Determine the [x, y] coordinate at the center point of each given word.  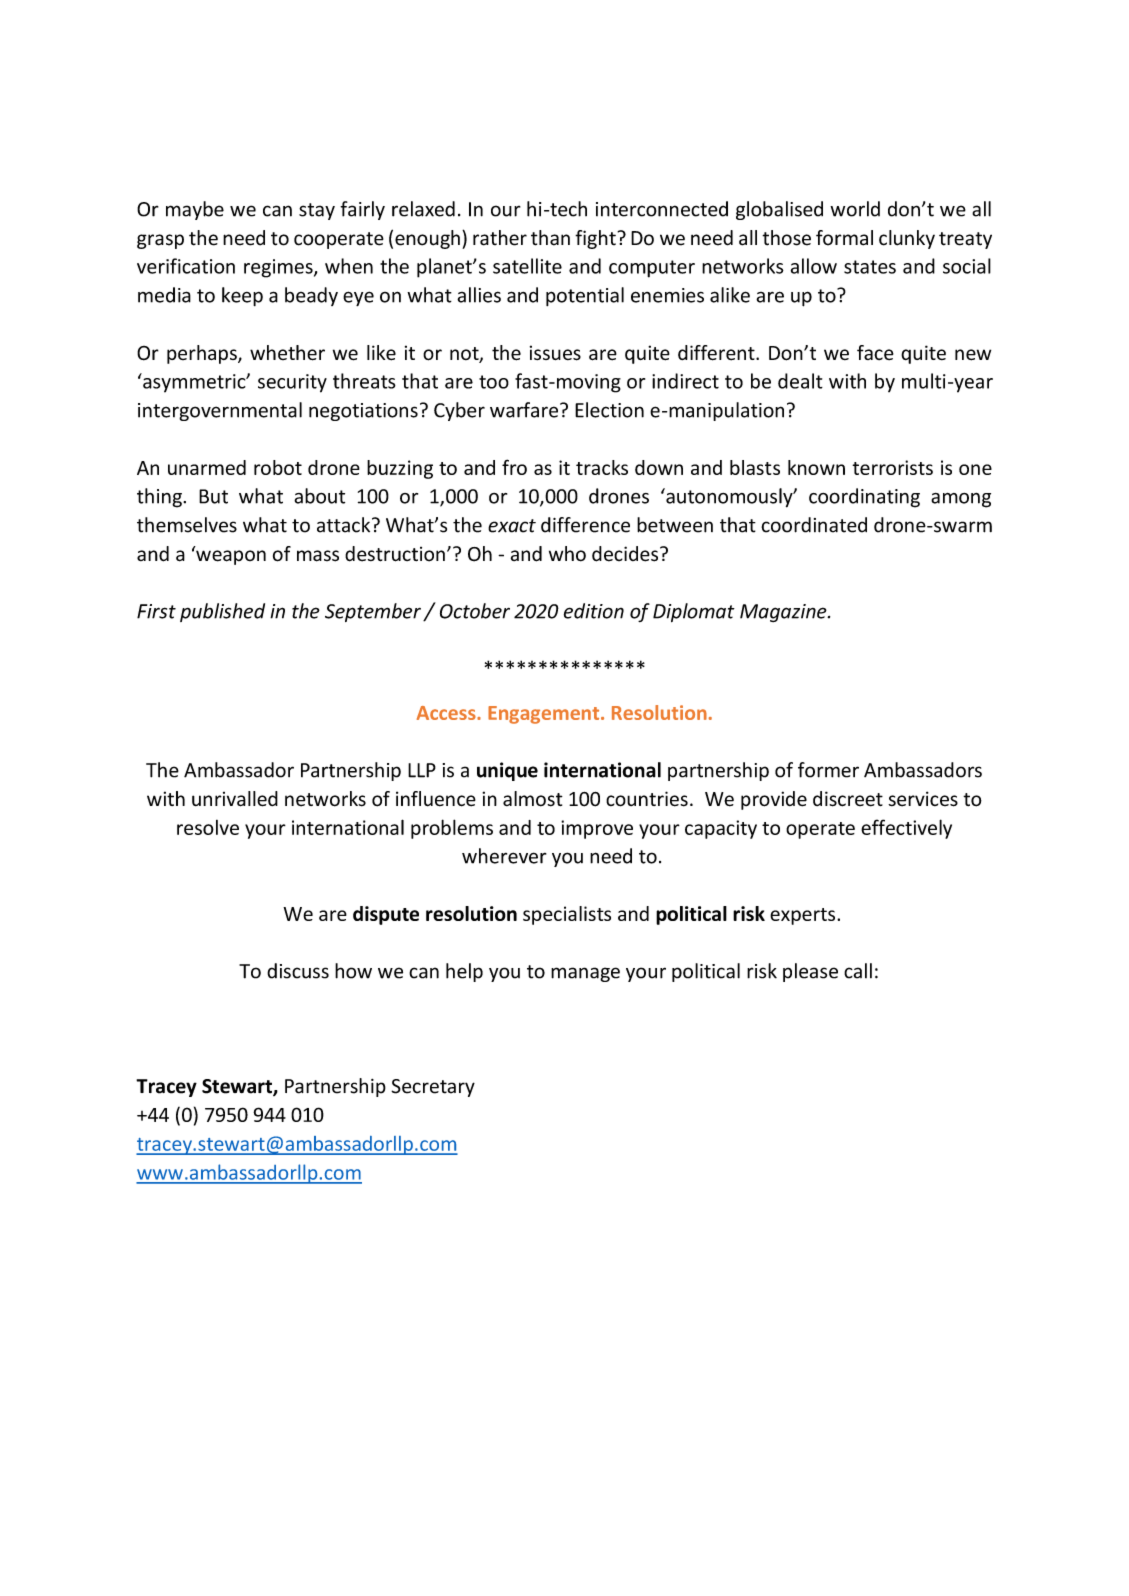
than [550, 238]
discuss [298, 971]
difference [585, 525]
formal [844, 238]
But [213, 496]
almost [533, 799]
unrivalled [235, 799]
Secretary [433, 1088]
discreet [848, 799]
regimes [279, 268]
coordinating [864, 498]
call [858, 971]
